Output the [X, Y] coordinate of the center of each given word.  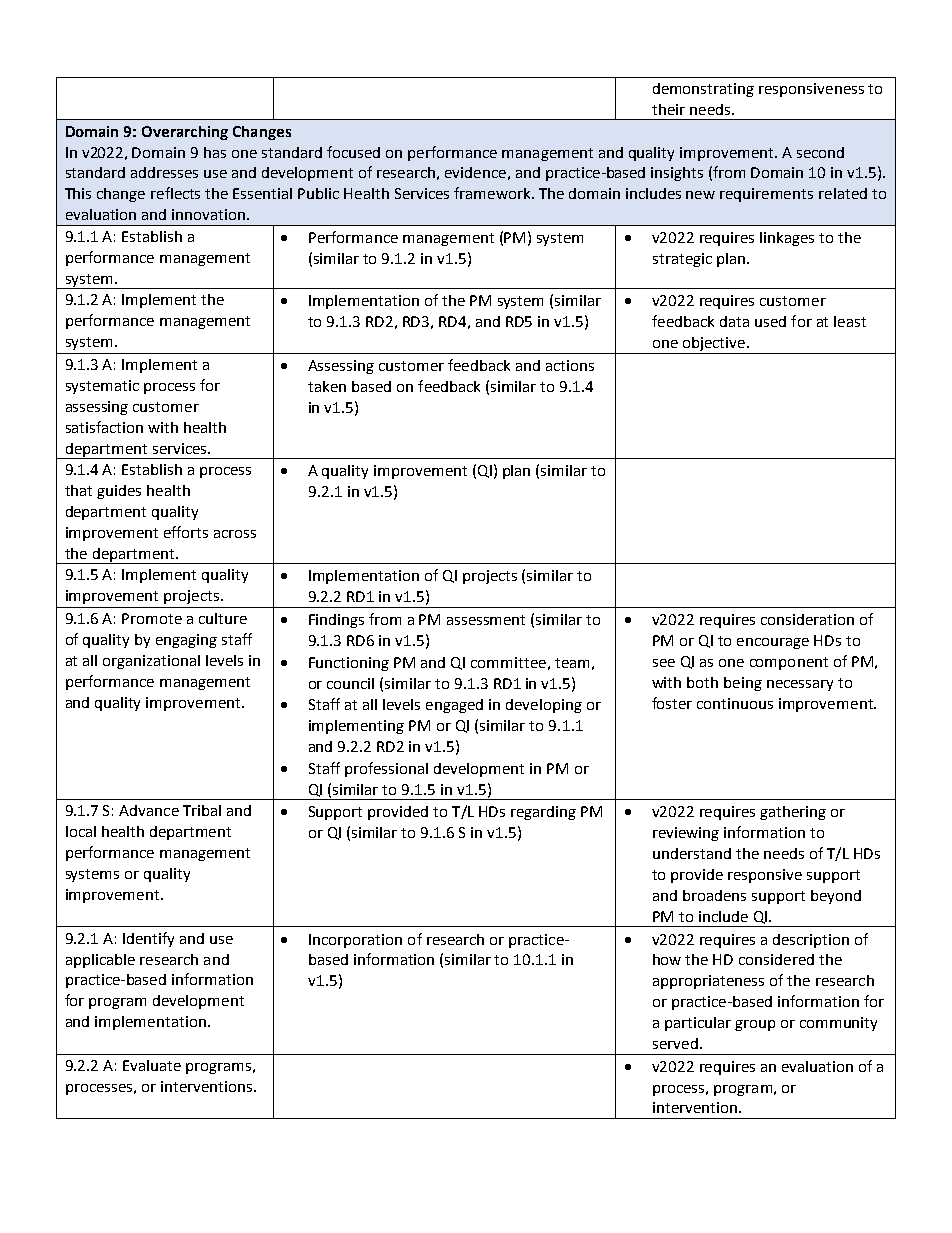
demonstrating [703, 90]
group [755, 1025]
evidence [475, 172]
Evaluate [152, 1065]
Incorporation [355, 941]
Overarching [185, 133]
